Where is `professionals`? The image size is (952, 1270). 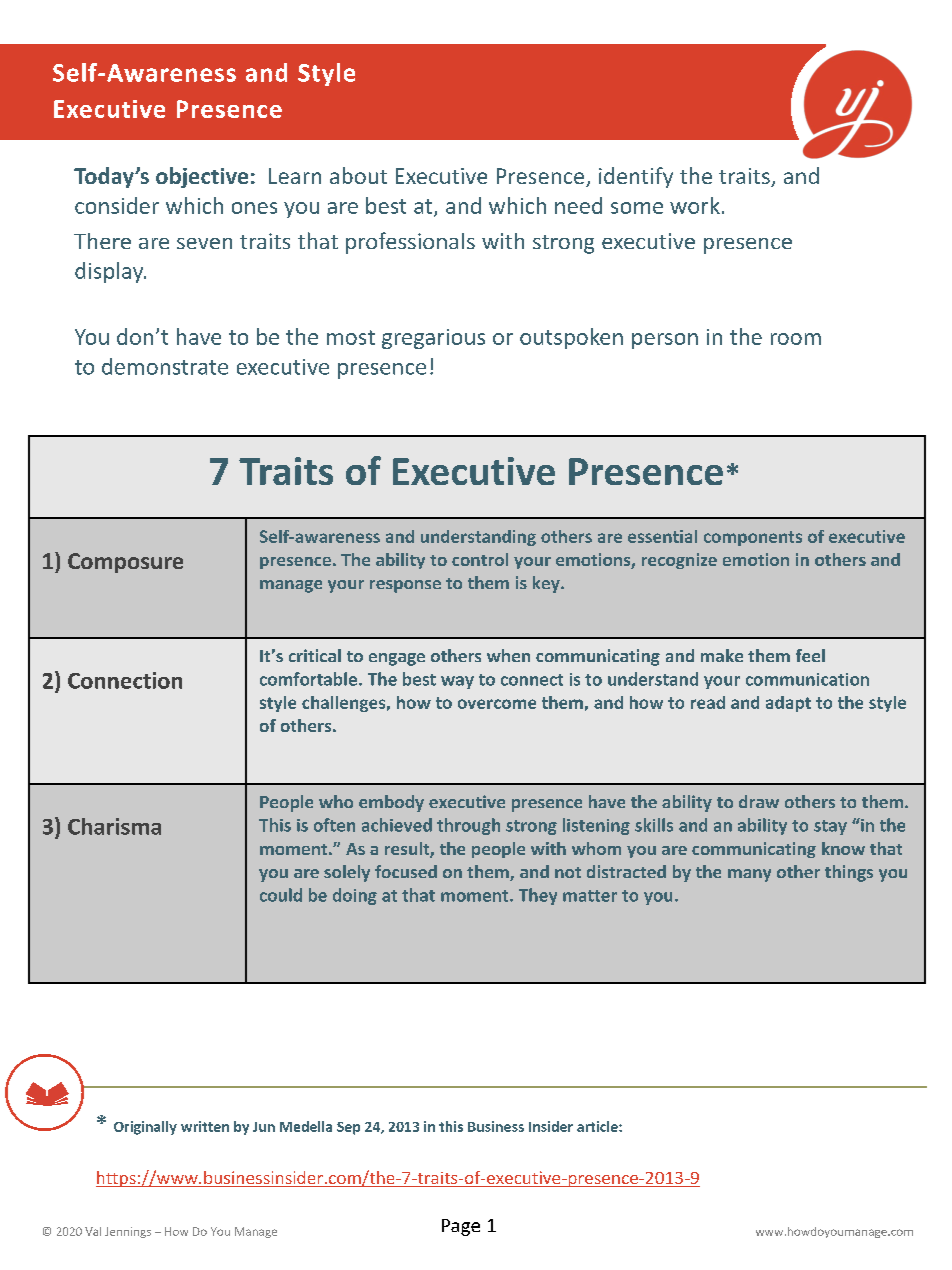
professionals is located at coordinates (410, 243).
